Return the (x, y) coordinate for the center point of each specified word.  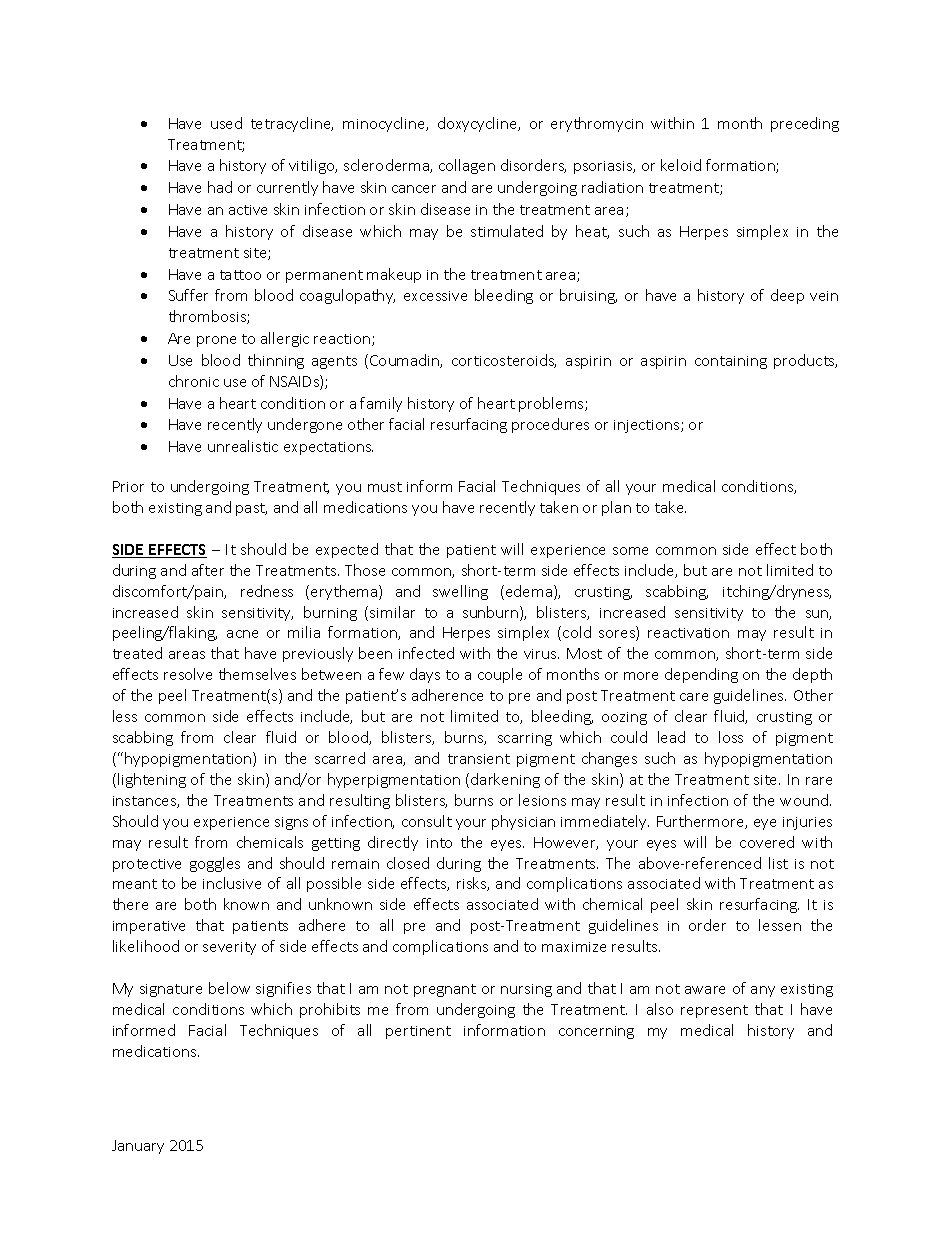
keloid (681, 165)
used (226, 123)
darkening (505, 780)
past (251, 509)
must (385, 487)
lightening (152, 780)
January (138, 1147)
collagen (467, 166)
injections (648, 426)
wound (804, 800)
